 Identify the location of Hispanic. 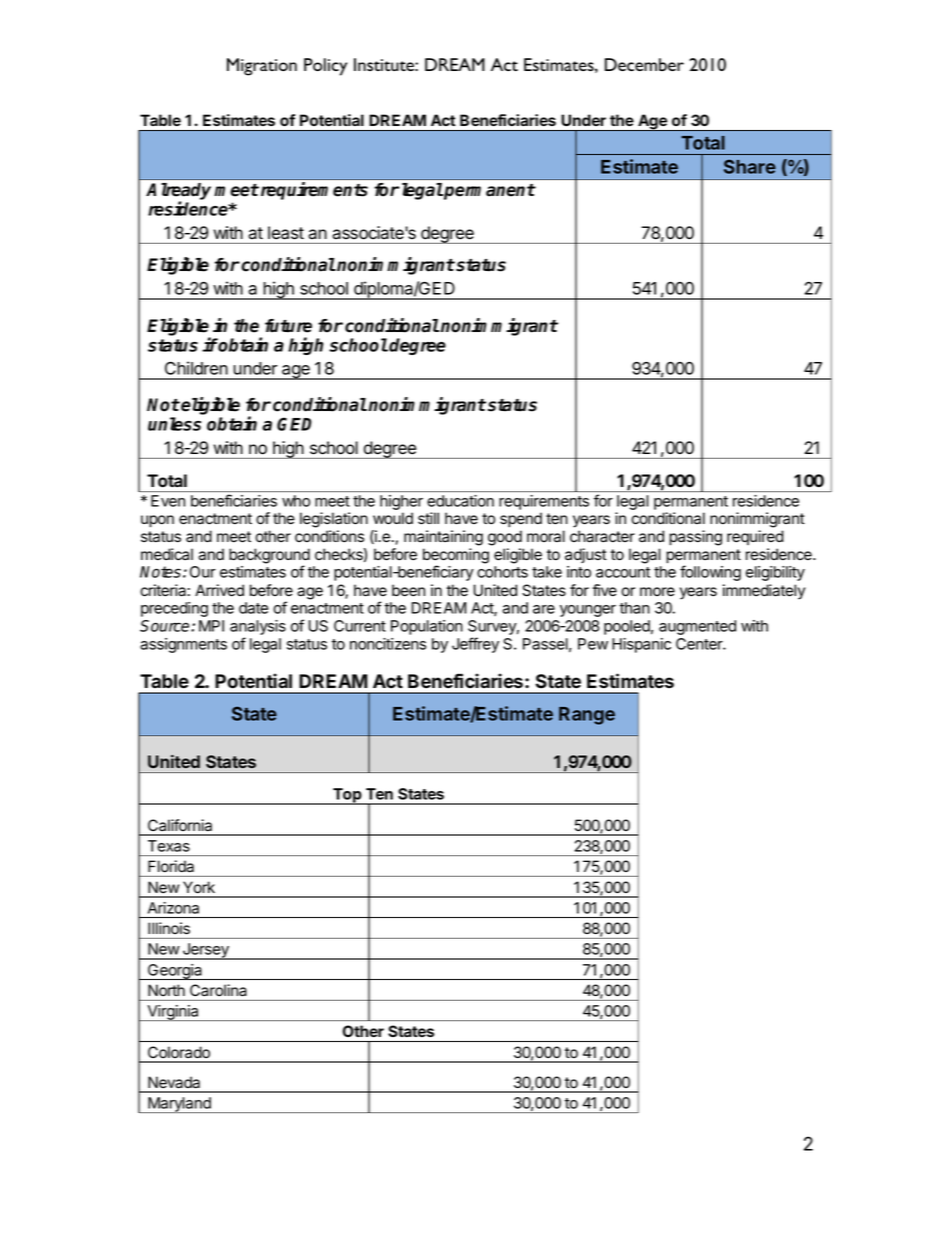
(641, 645).
